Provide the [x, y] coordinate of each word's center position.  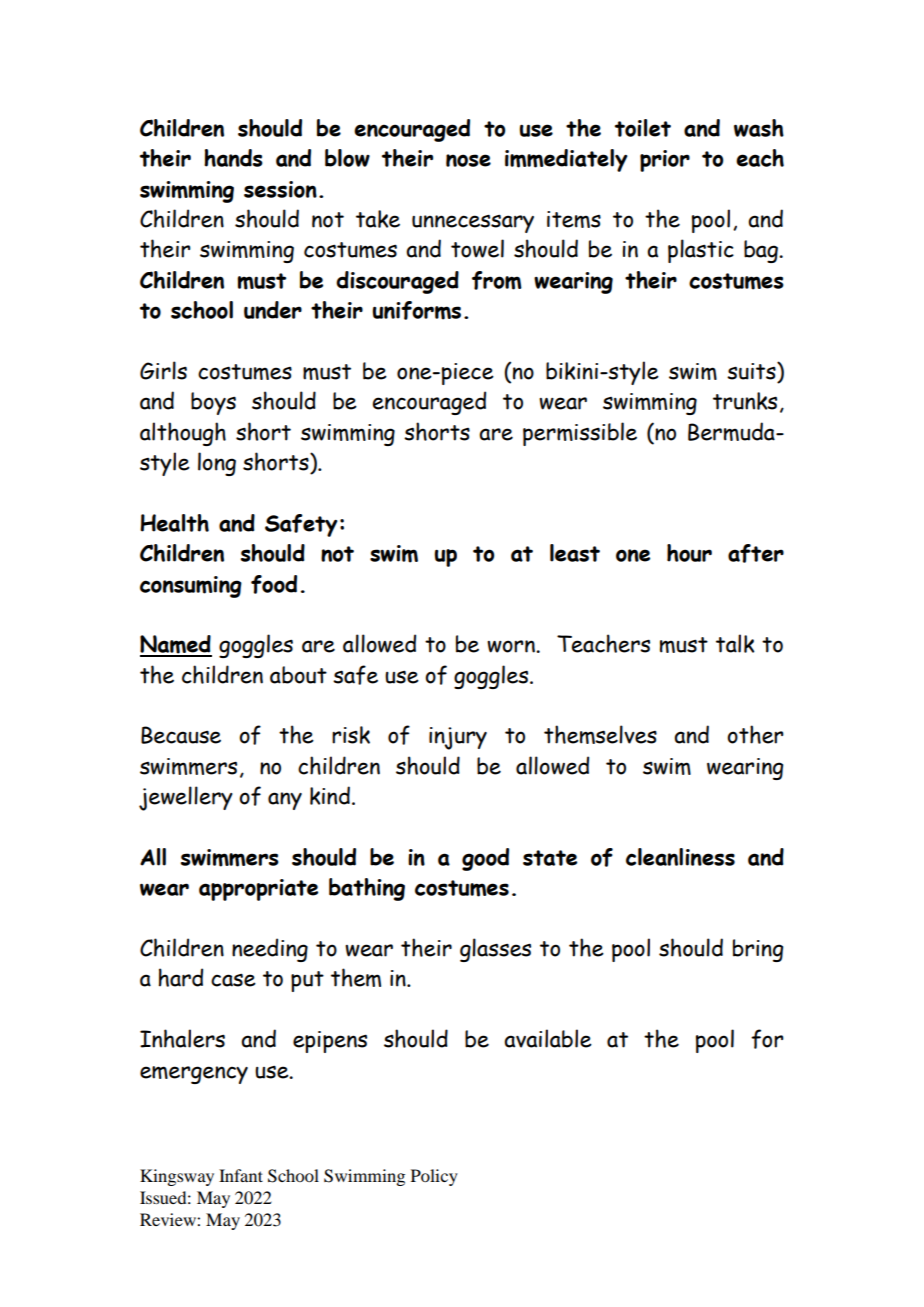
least [575, 553]
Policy [434, 1177]
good [485, 859]
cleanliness [680, 857]
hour [689, 553]
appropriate [258, 890]
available [548, 1038]
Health [174, 523]
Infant [241, 1175]
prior [665, 161]
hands [233, 158]
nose [468, 160]
